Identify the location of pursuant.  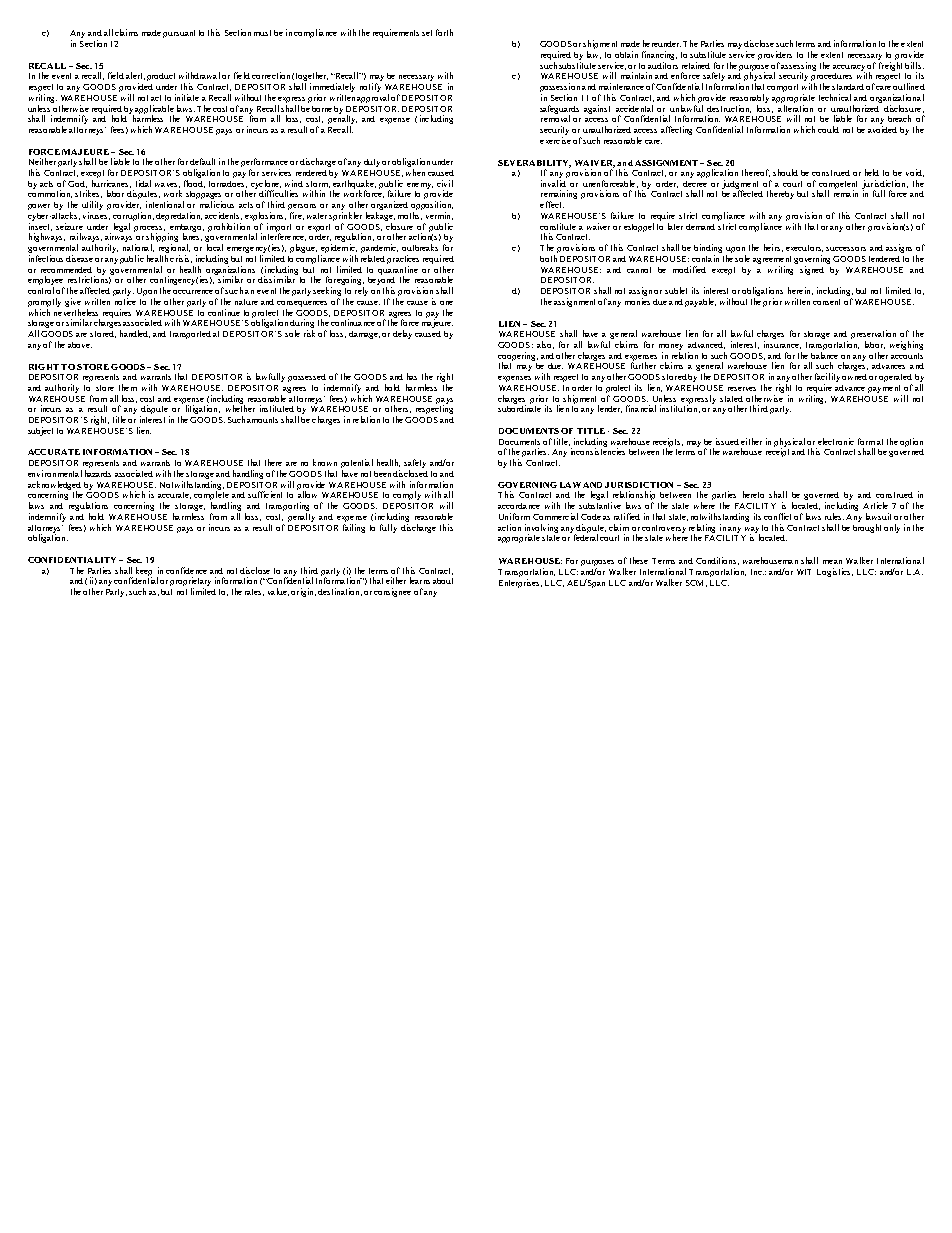
(179, 34).
